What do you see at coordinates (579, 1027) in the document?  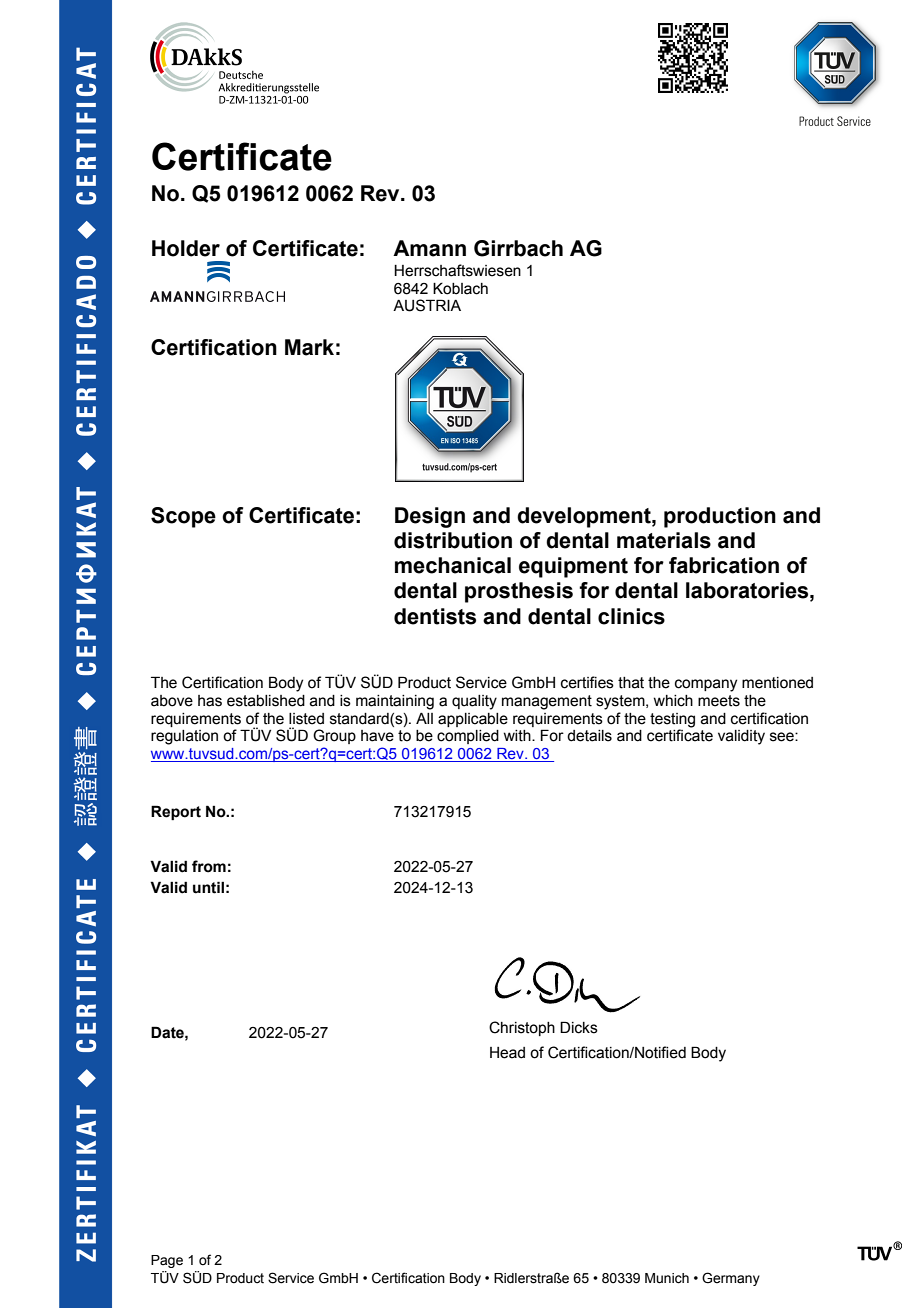 I see `Dicks` at bounding box center [579, 1027].
